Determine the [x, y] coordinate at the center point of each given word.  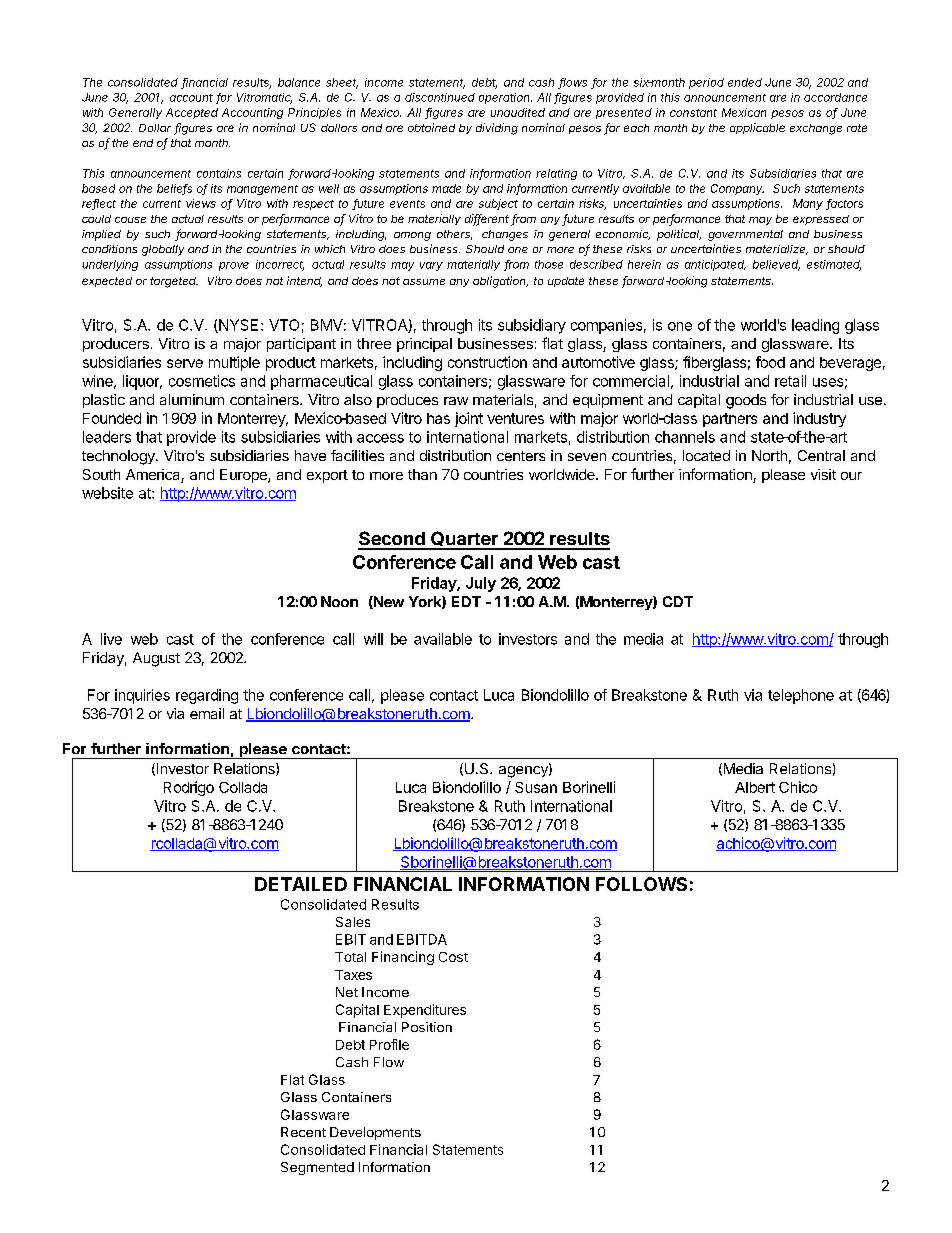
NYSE [237, 326]
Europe [244, 476]
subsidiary [532, 326]
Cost [453, 957]
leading [815, 326]
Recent [303, 1132]
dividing [497, 129]
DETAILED [301, 884]
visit [823, 474]
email [207, 713]
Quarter [464, 540]
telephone [801, 696]
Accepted [192, 113]
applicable [757, 128]
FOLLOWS [641, 884]
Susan [536, 787]
